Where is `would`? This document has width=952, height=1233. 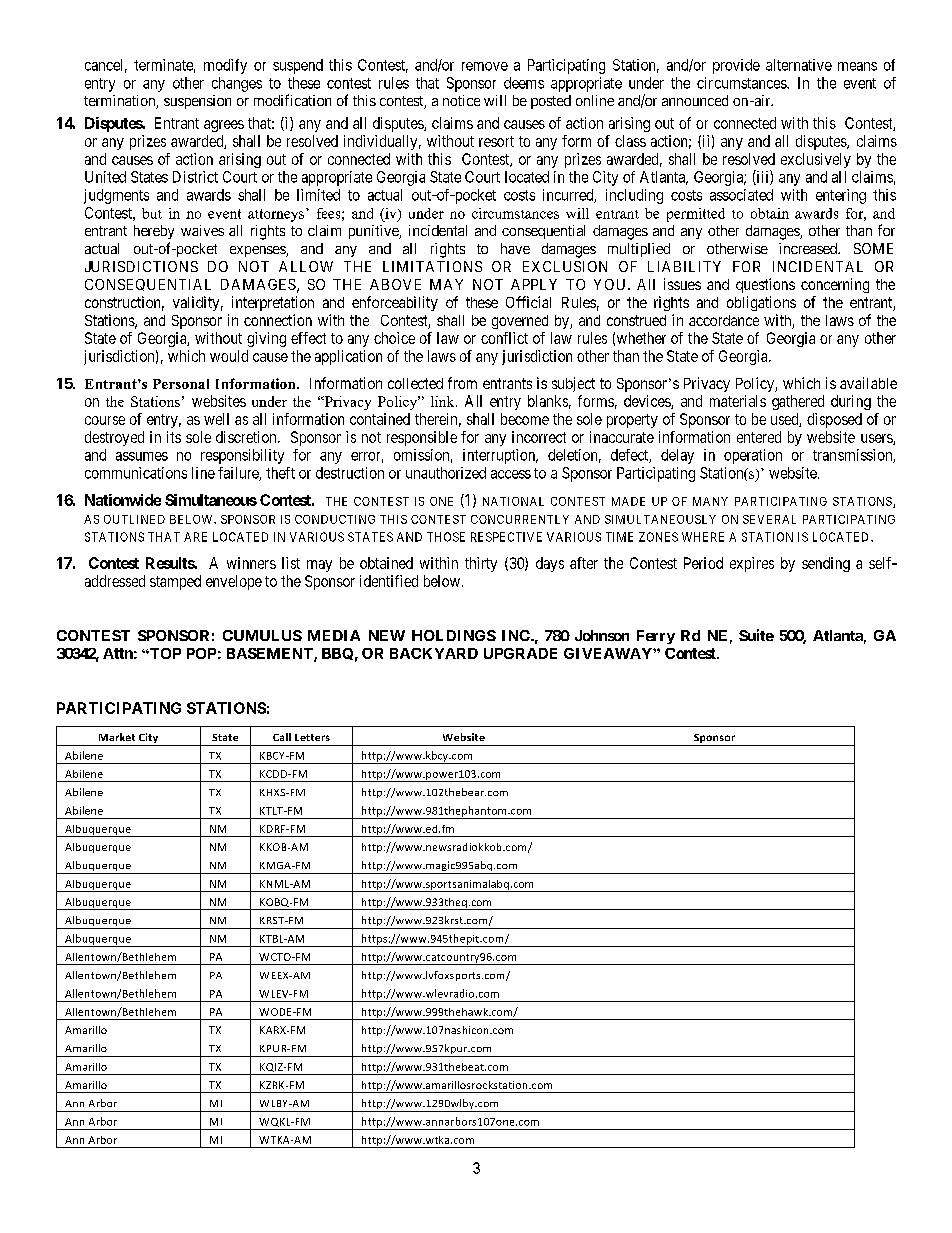
would is located at coordinates (229, 356).
